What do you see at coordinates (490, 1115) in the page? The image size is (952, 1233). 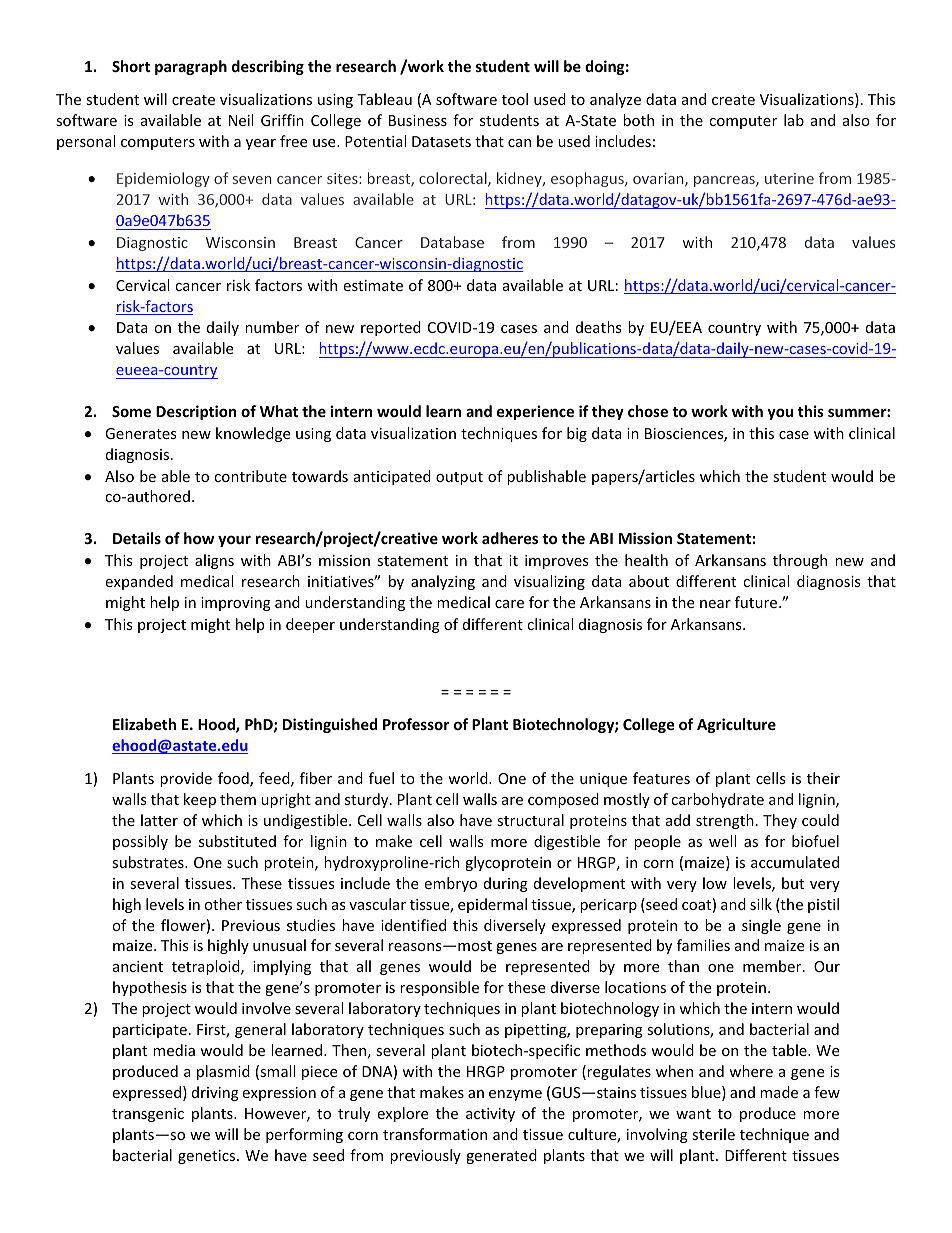 I see `activity` at bounding box center [490, 1115].
